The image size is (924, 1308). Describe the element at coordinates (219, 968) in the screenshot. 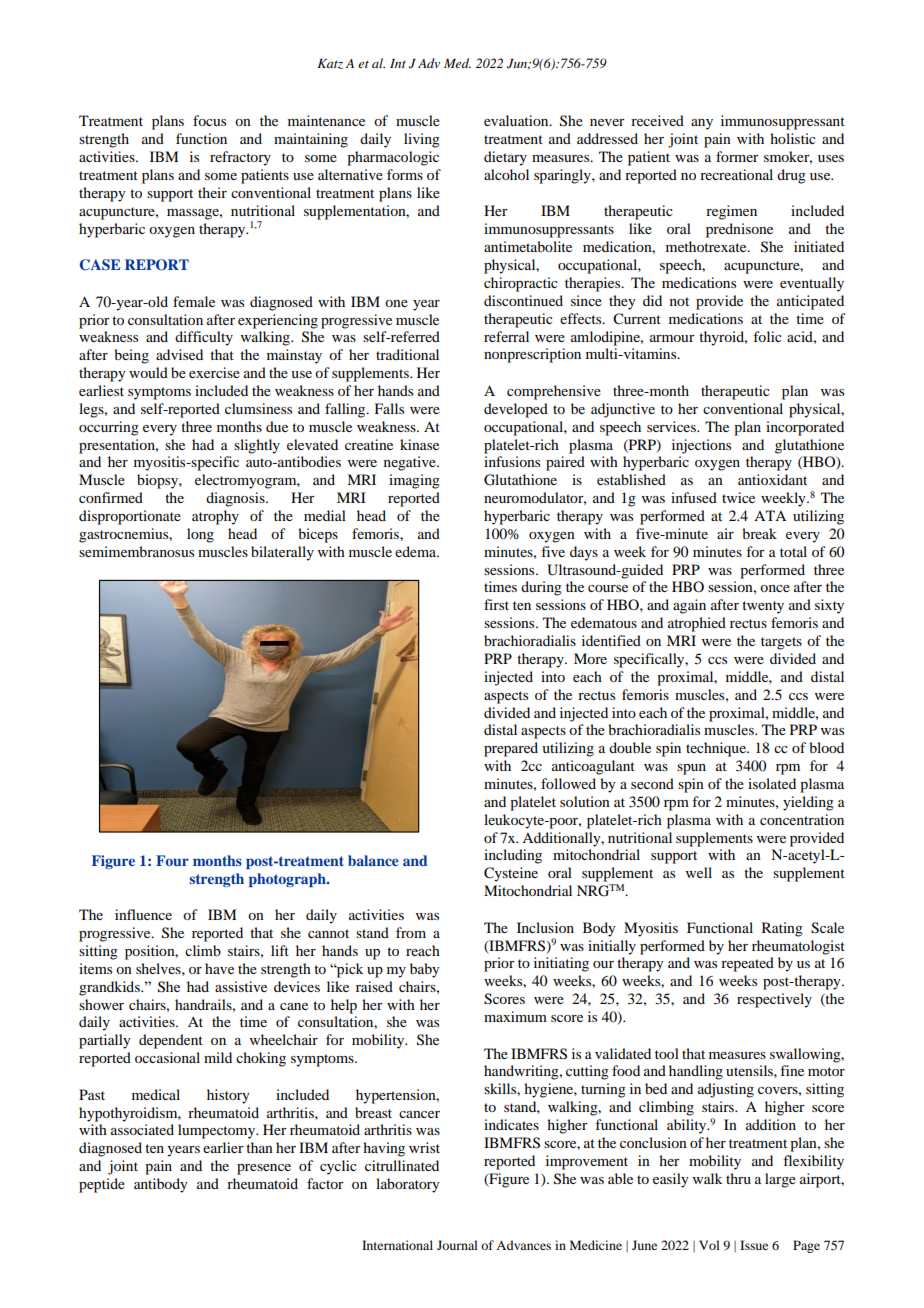

I see `have` at that location.
